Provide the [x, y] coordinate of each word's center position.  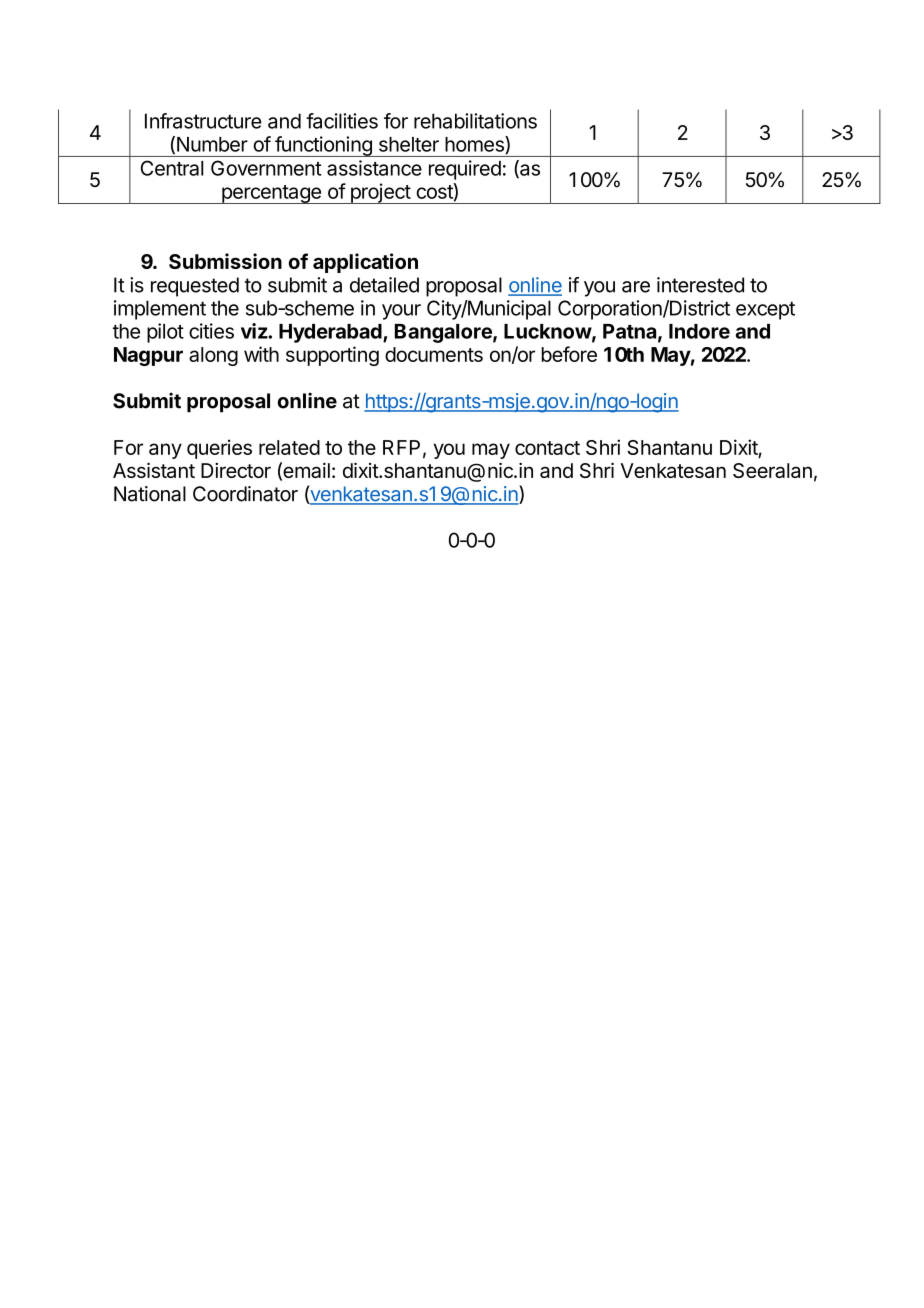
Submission [225, 261]
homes [475, 145]
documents [434, 354]
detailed [384, 285]
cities [211, 331]
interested [700, 285]
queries [219, 449]
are [636, 287]
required [465, 170]
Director [236, 470]
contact [547, 448]
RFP [401, 447]
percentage [271, 194]
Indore [699, 331]
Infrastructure [203, 121]
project [380, 193]
